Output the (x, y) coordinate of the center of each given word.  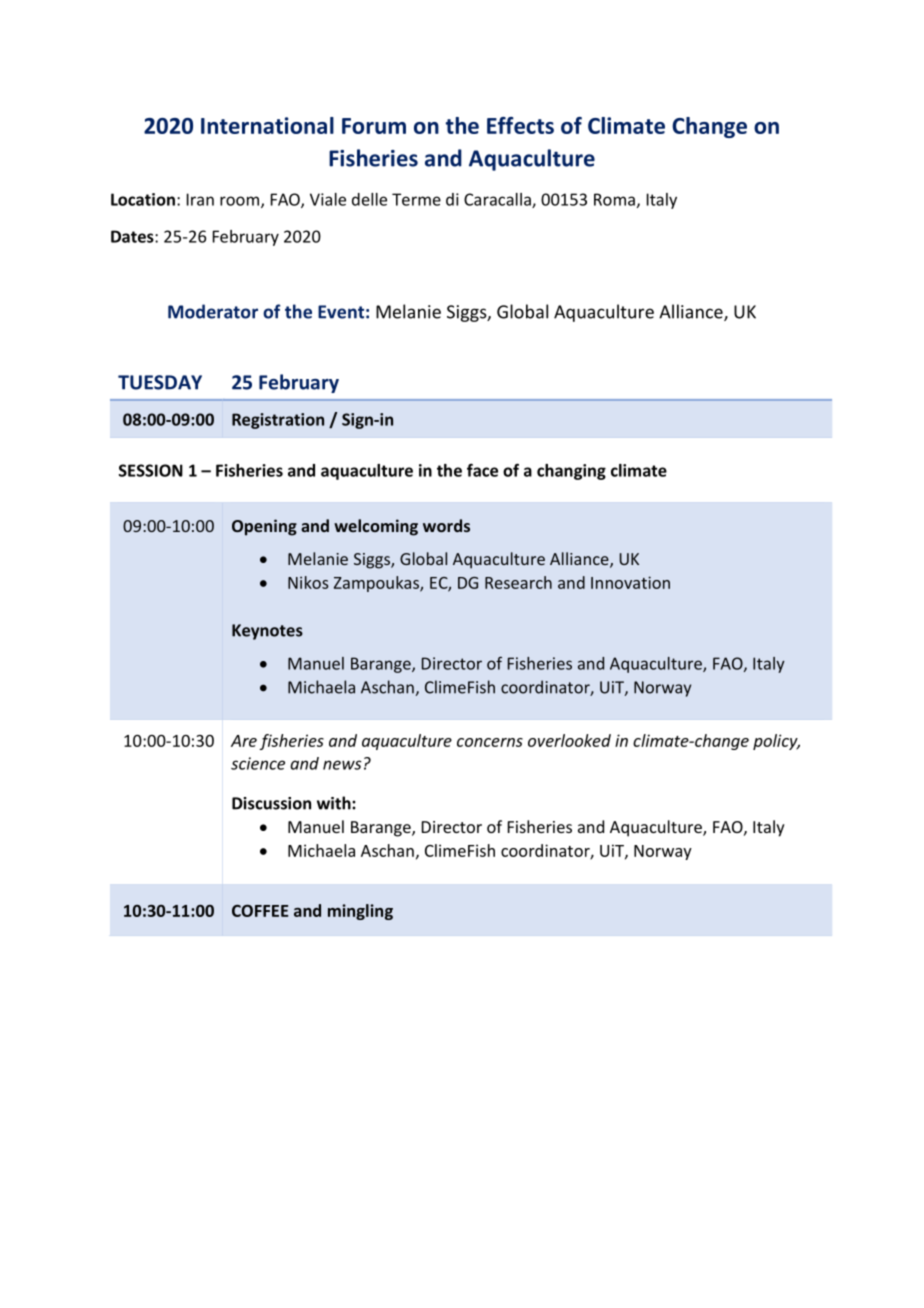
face (482, 470)
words (446, 525)
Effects (520, 125)
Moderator (213, 311)
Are (244, 741)
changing (571, 472)
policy (776, 742)
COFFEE (260, 911)
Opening (264, 527)
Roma (614, 199)
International (267, 125)
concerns (490, 742)
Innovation (630, 582)
